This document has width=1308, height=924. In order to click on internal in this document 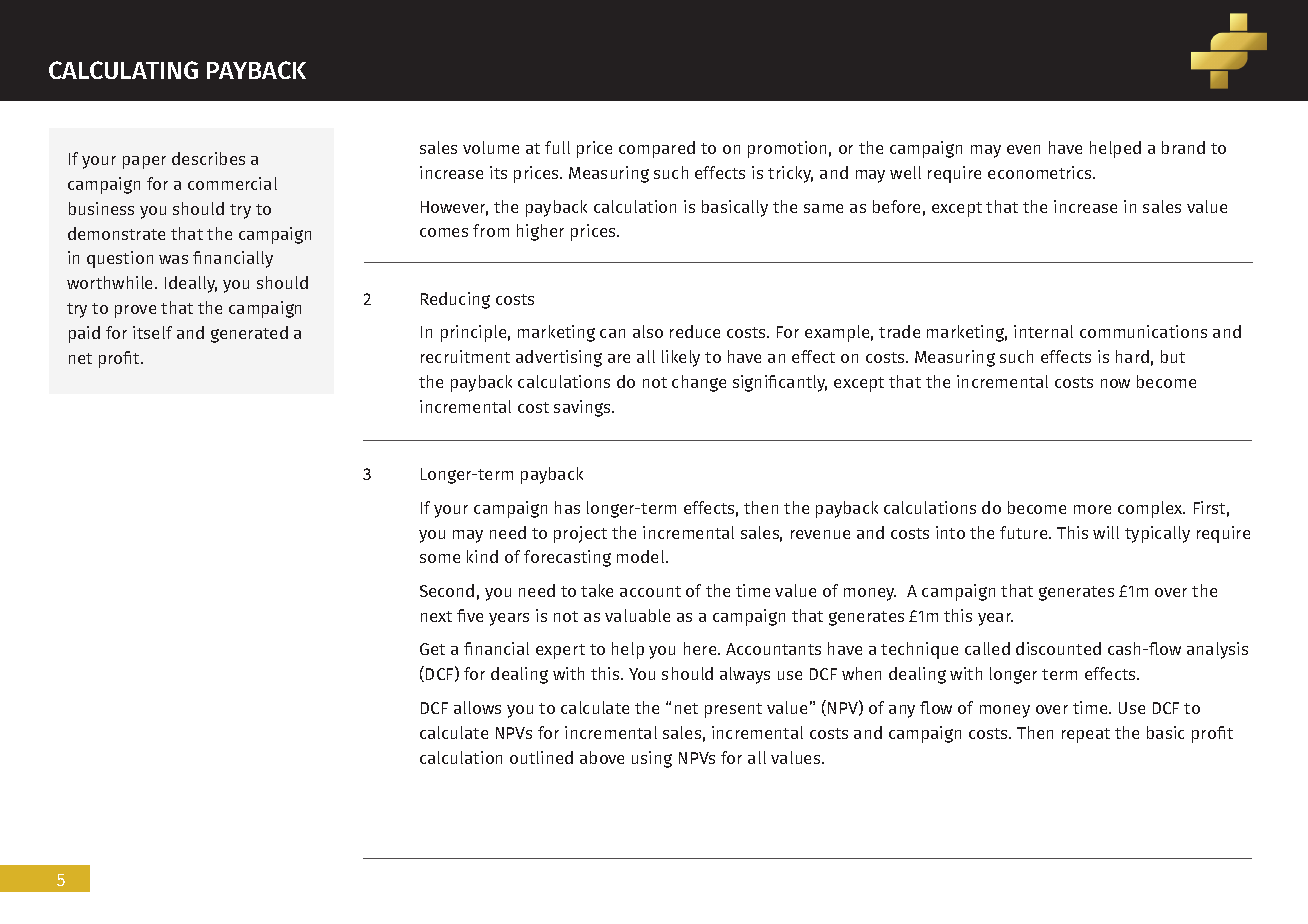, I will do `click(1043, 331)`.
